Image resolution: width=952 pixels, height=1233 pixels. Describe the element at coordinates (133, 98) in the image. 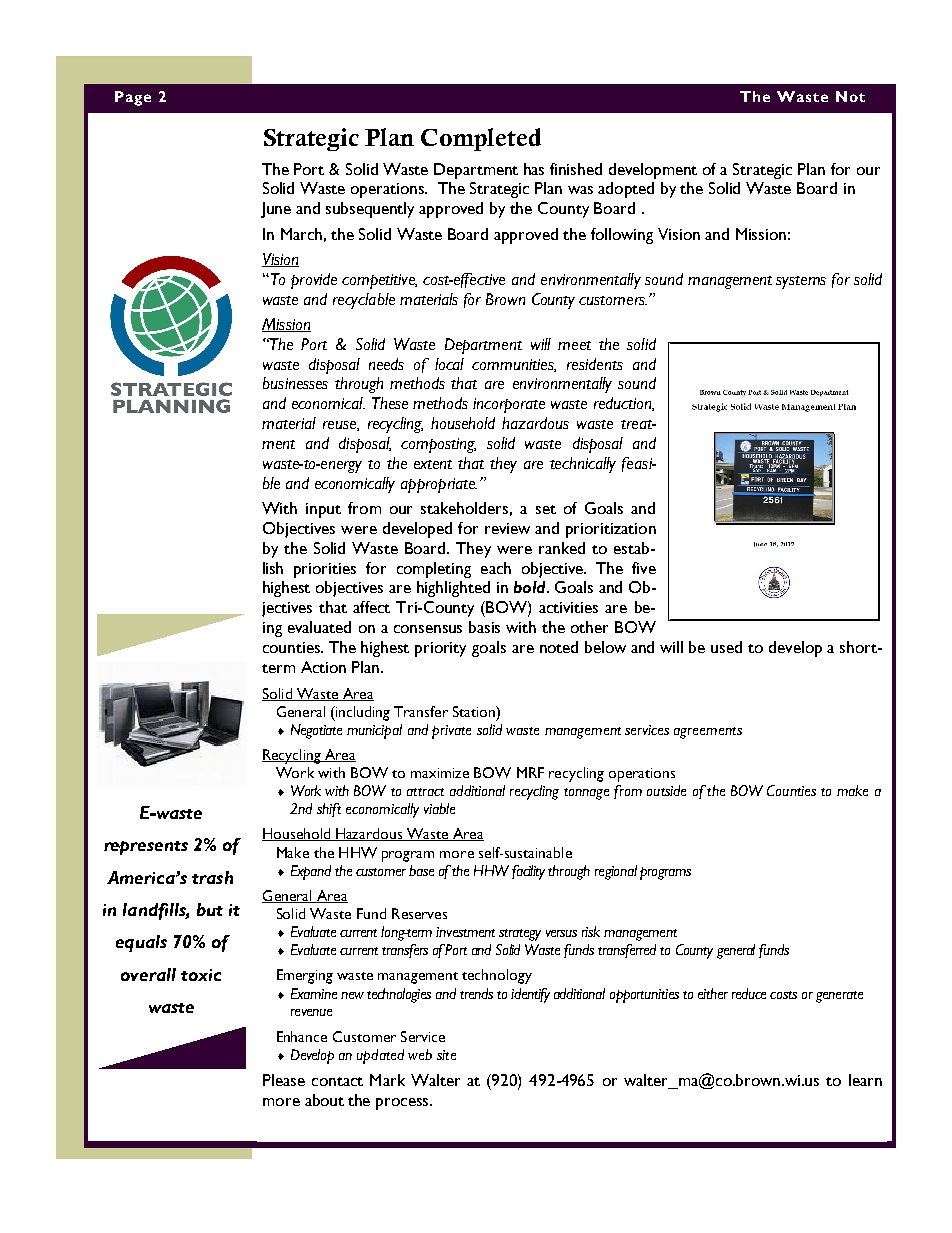

I see `Page` at that location.
